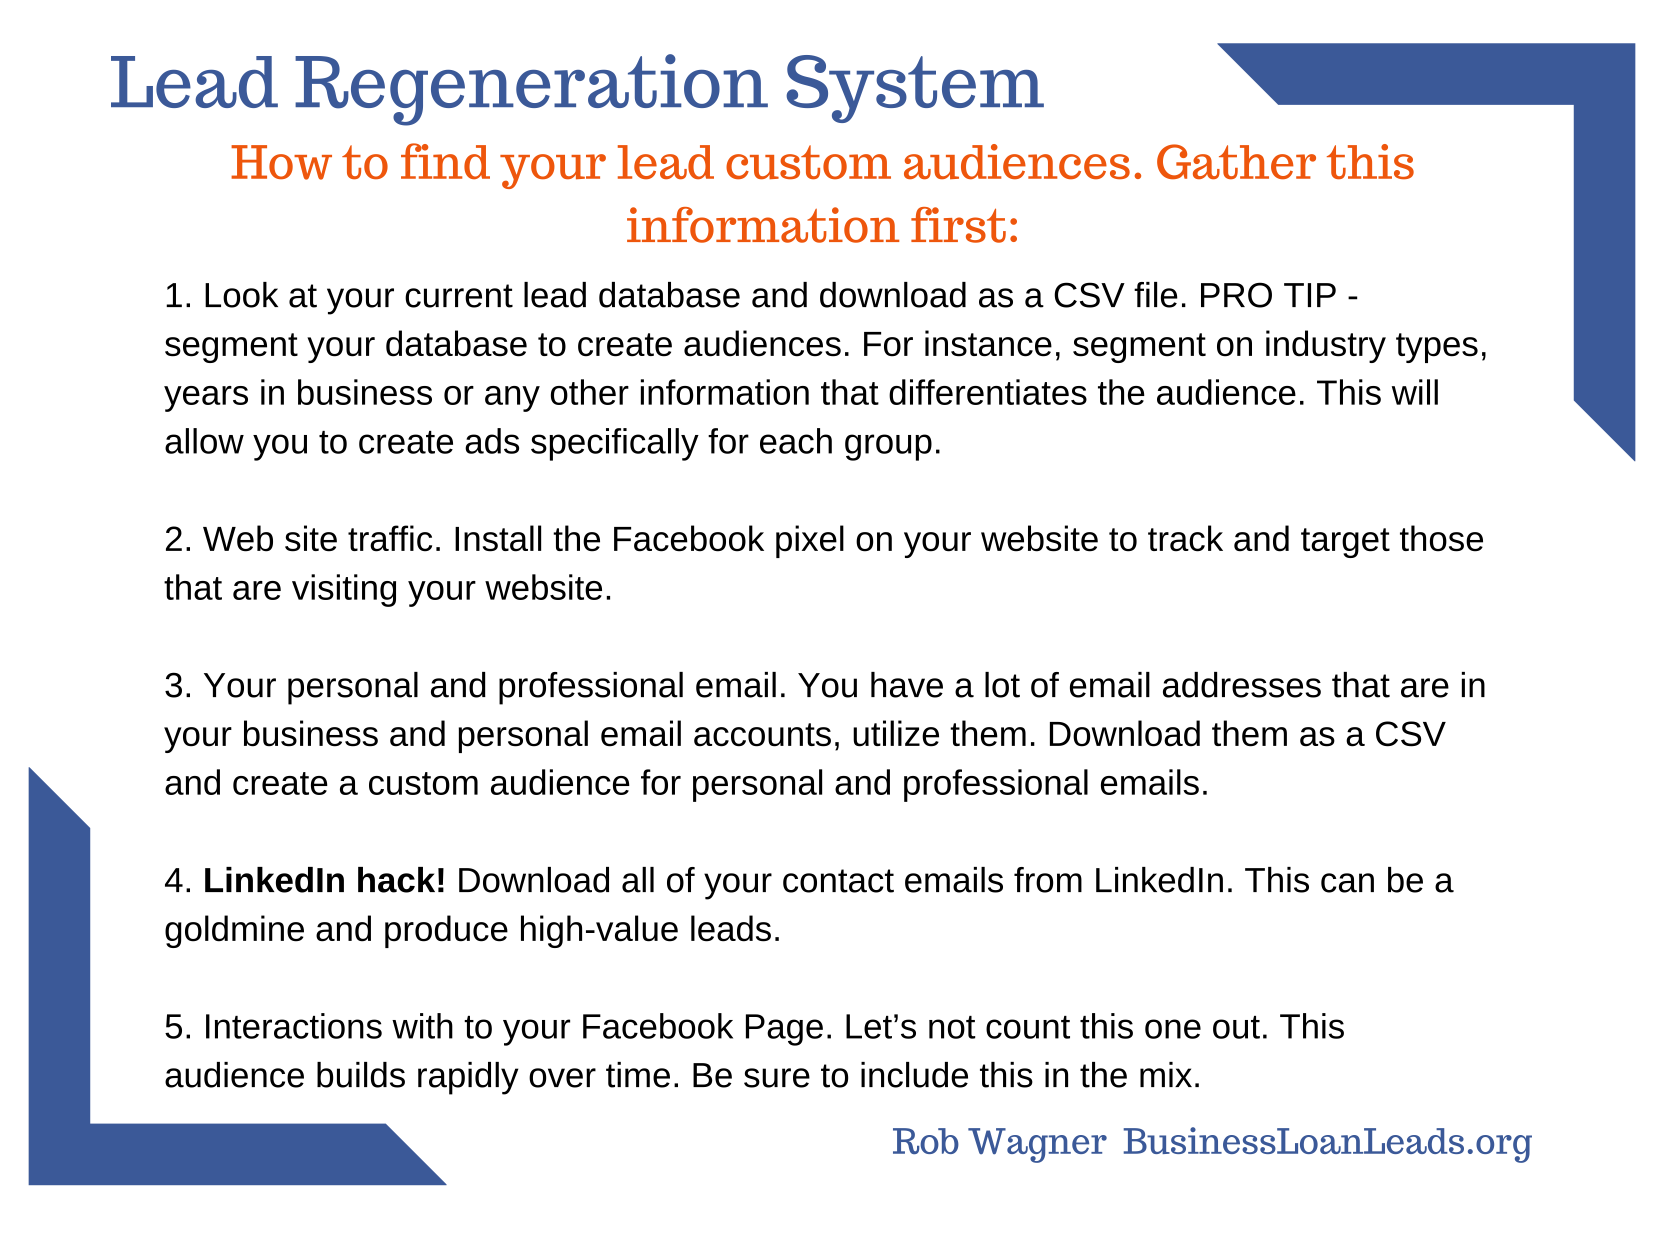  Describe the element at coordinates (896, 733) in the document. I see `utilize` at that location.
